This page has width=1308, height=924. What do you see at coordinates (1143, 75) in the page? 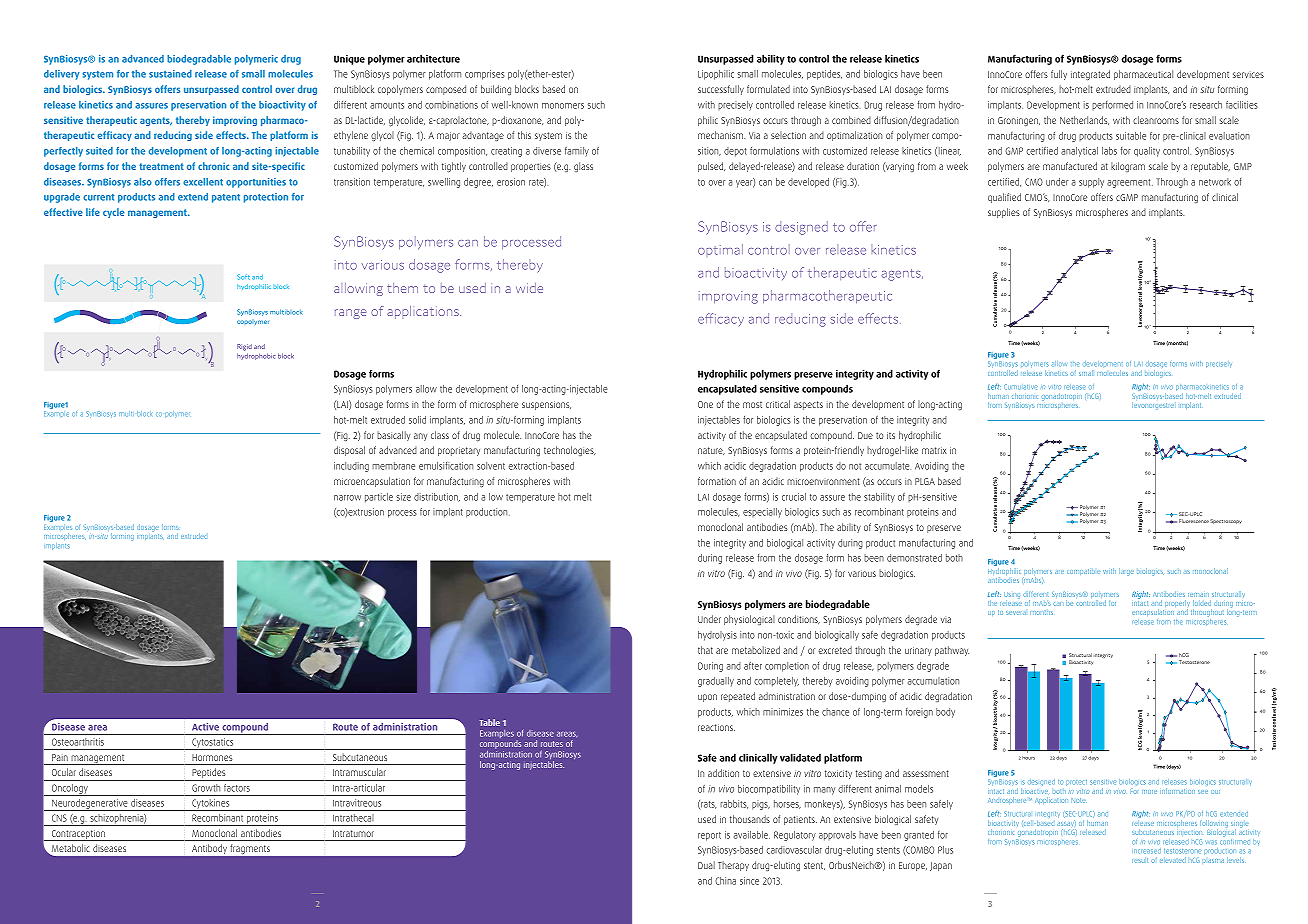
I see `pharmaceutical` at bounding box center [1143, 75].
